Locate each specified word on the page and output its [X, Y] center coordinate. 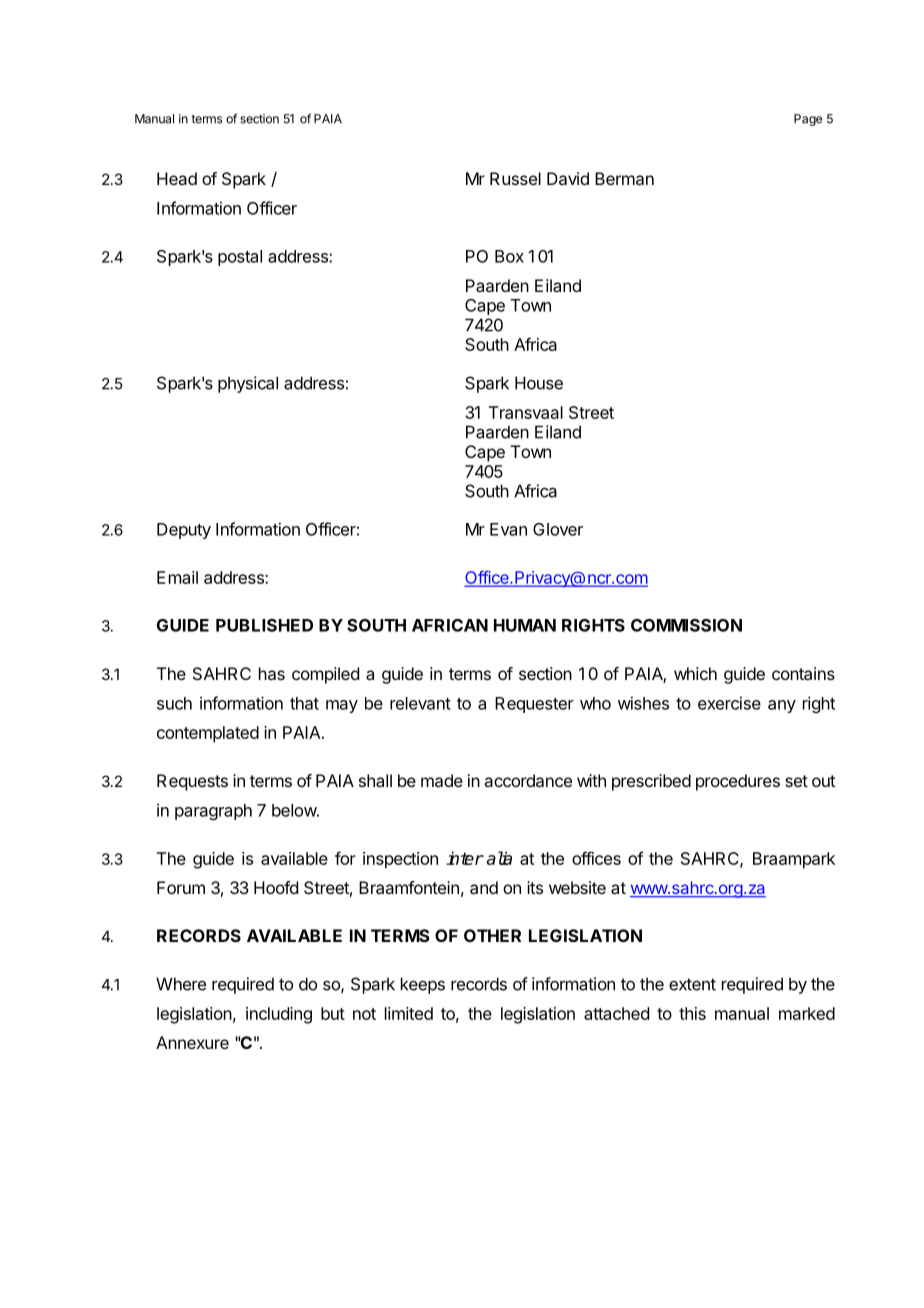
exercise [729, 703]
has [272, 673]
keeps [423, 985]
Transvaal [526, 412]
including [279, 1015]
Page [808, 120]
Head [177, 178]
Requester [534, 705]
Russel [515, 178]
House [539, 383]
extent [692, 984]
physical [248, 384]
